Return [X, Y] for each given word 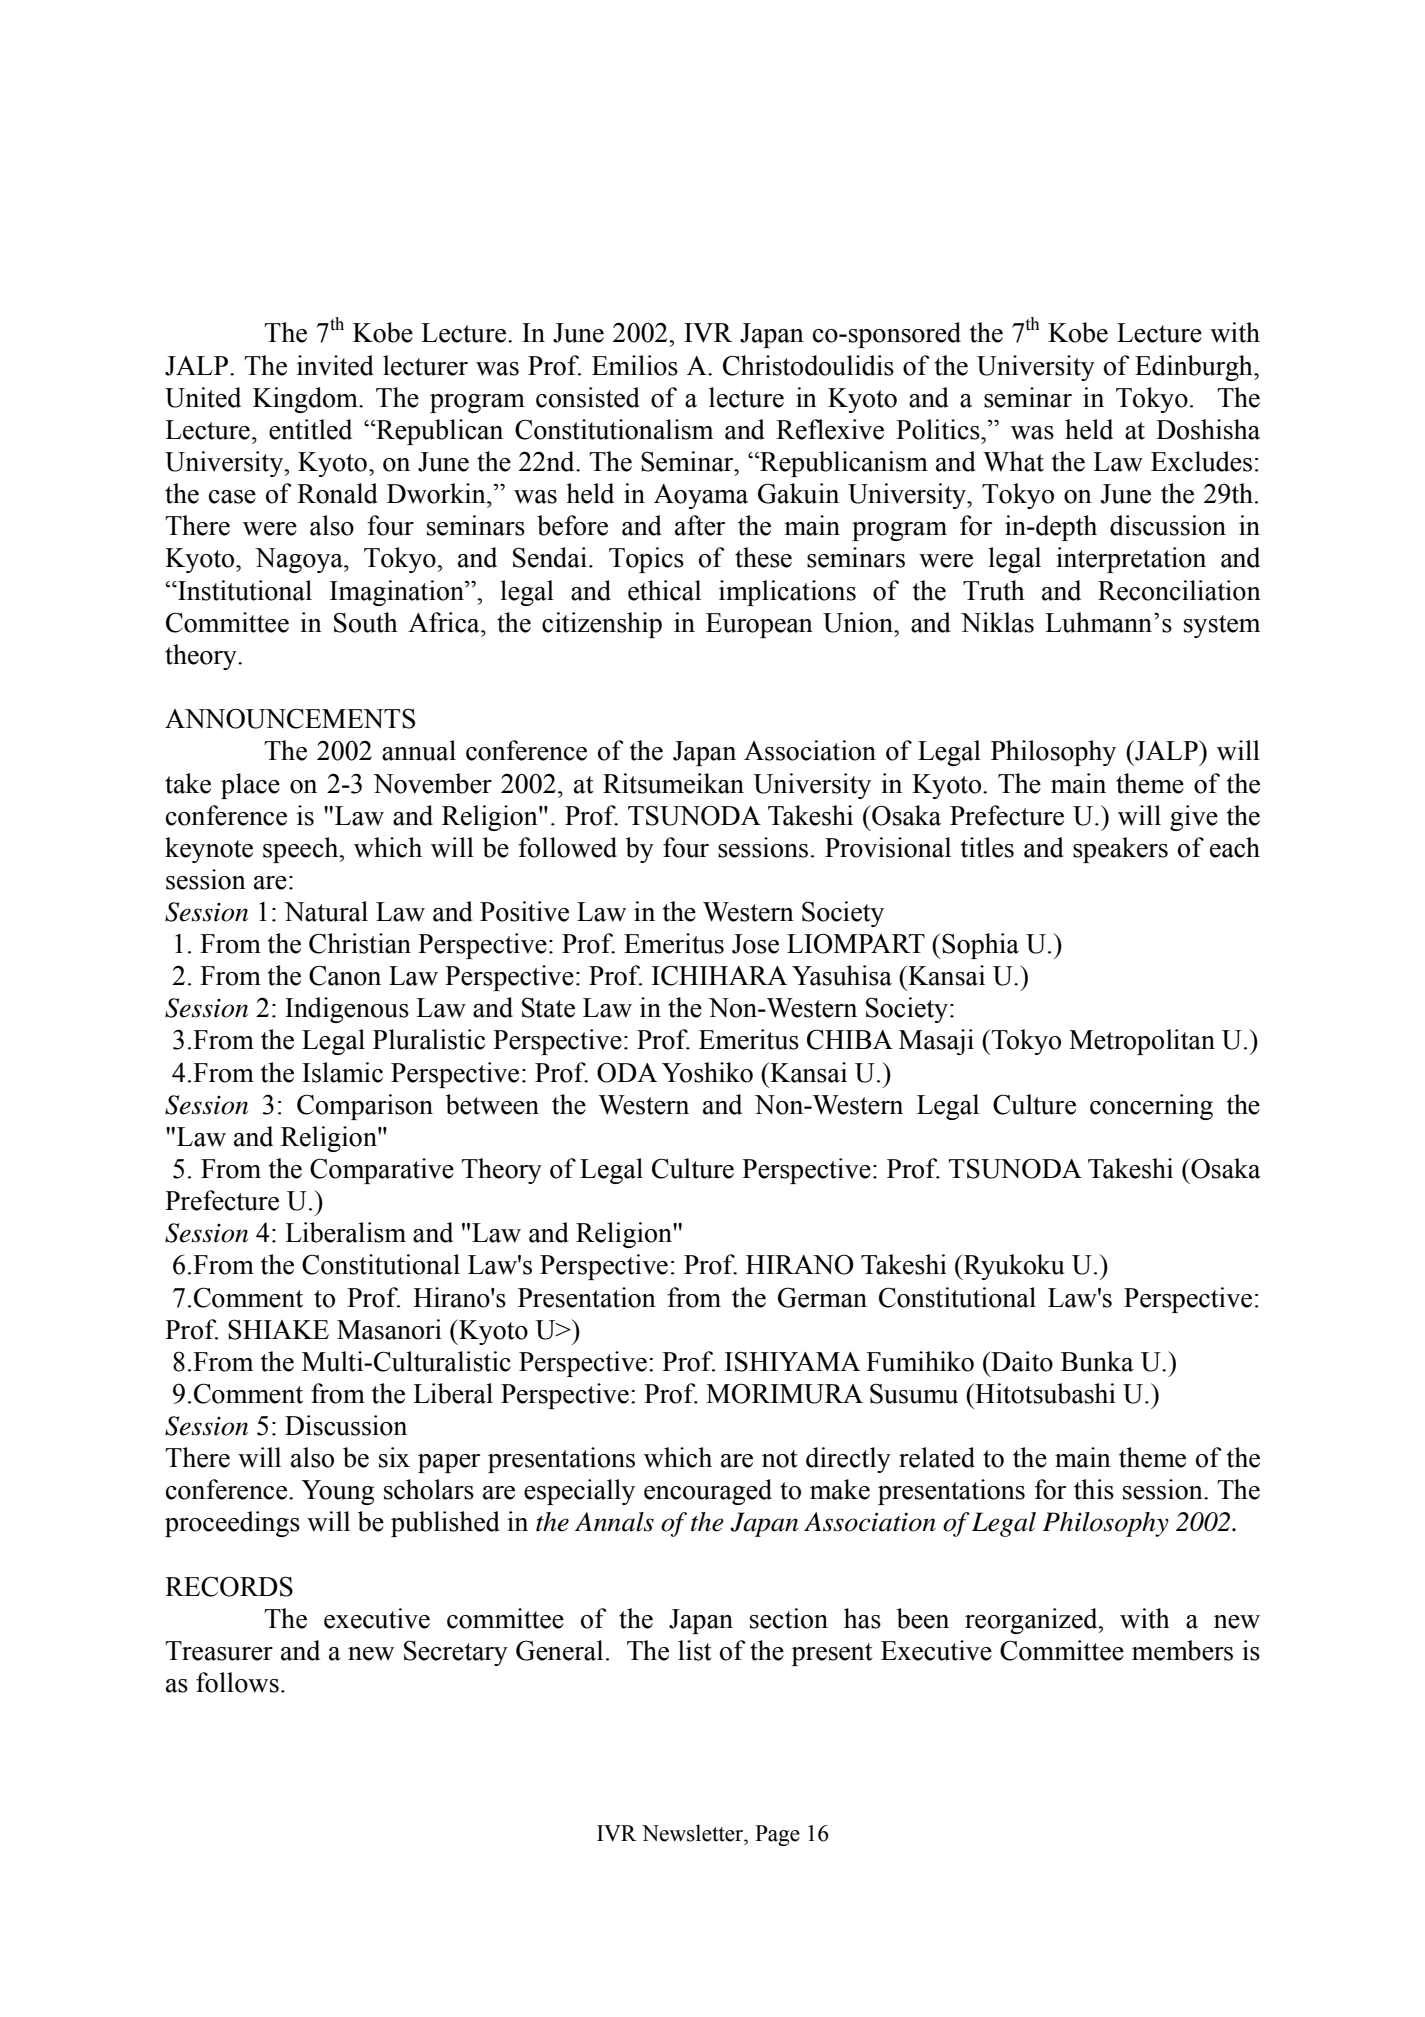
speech [302, 850]
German [822, 1297]
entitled [310, 429]
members [1182, 1650]
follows [237, 1682]
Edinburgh [1195, 368]
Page [777, 1835]
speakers [1120, 850]
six [394, 1457]
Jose [755, 944]
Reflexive [830, 429]
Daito [1021, 1361]
